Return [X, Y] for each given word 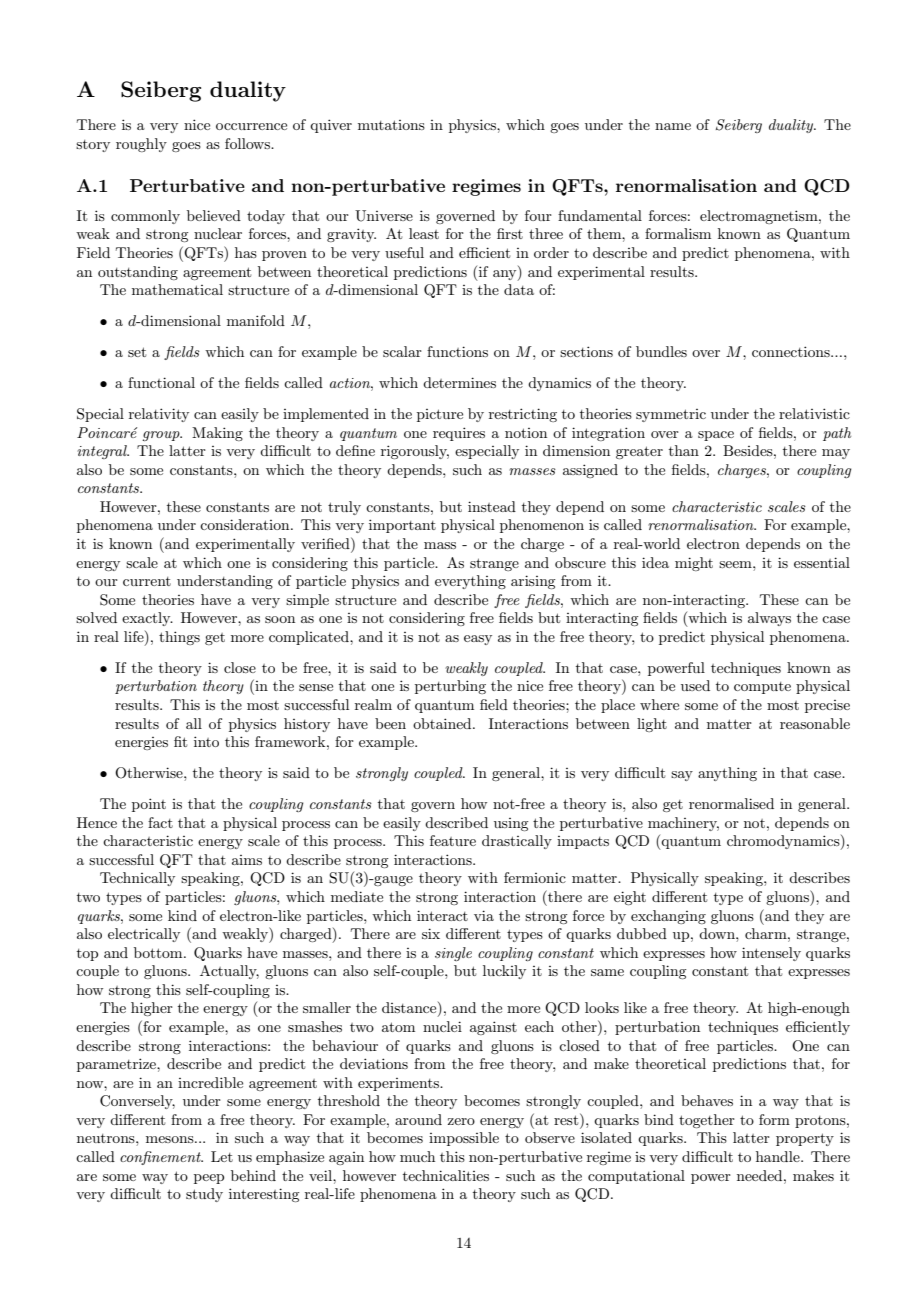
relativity [159, 415]
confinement [161, 1158]
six [431, 933]
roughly [141, 145]
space [716, 436]
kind [182, 915]
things [179, 638]
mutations [391, 125]
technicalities [446, 1175]
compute [762, 688]
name [673, 126]
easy [478, 640]
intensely [771, 954]
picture [440, 415]
